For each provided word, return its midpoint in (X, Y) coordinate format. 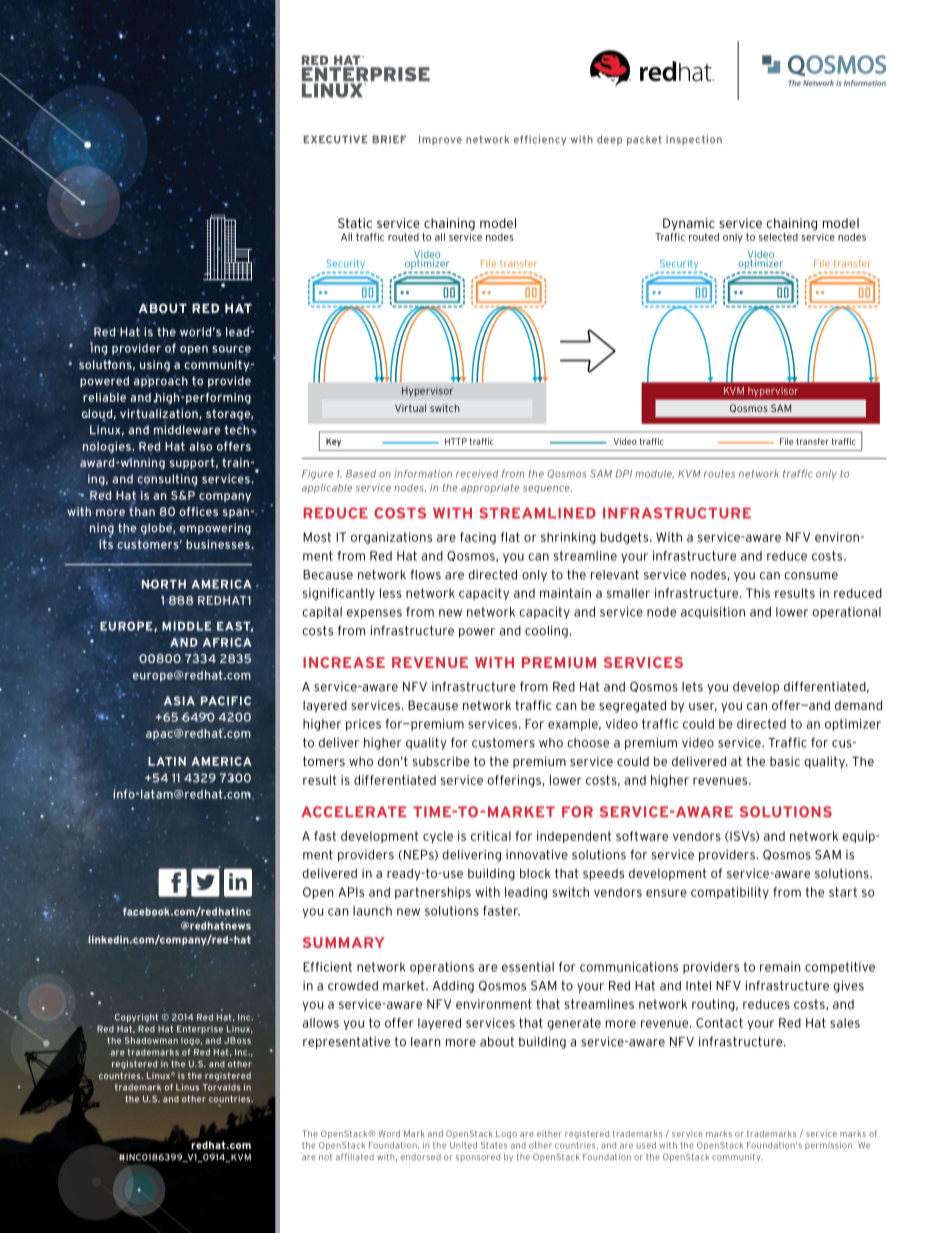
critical (491, 836)
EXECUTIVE (336, 139)
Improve (440, 140)
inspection (694, 140)
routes (719, 474)
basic (785, 761)
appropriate (490, 489)
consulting (167, 481)
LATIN (167, 761)
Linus (187, 1087)
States (494, 1145)
